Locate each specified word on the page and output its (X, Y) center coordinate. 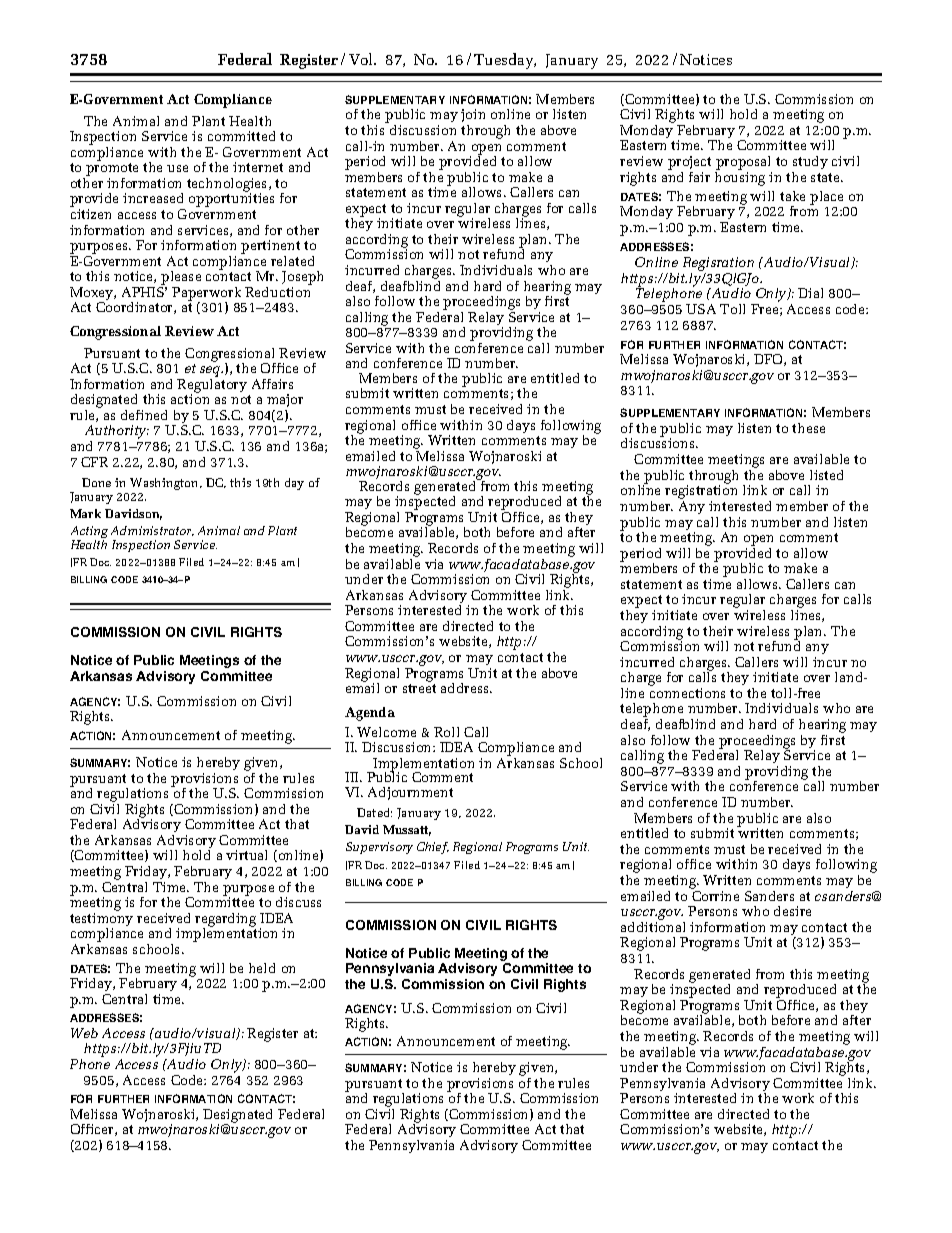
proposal (743, 164)
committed (241, 136)
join (473, 117)
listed (826, 475)
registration (701, 493)
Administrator (152, 531)
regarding (225, 921)
